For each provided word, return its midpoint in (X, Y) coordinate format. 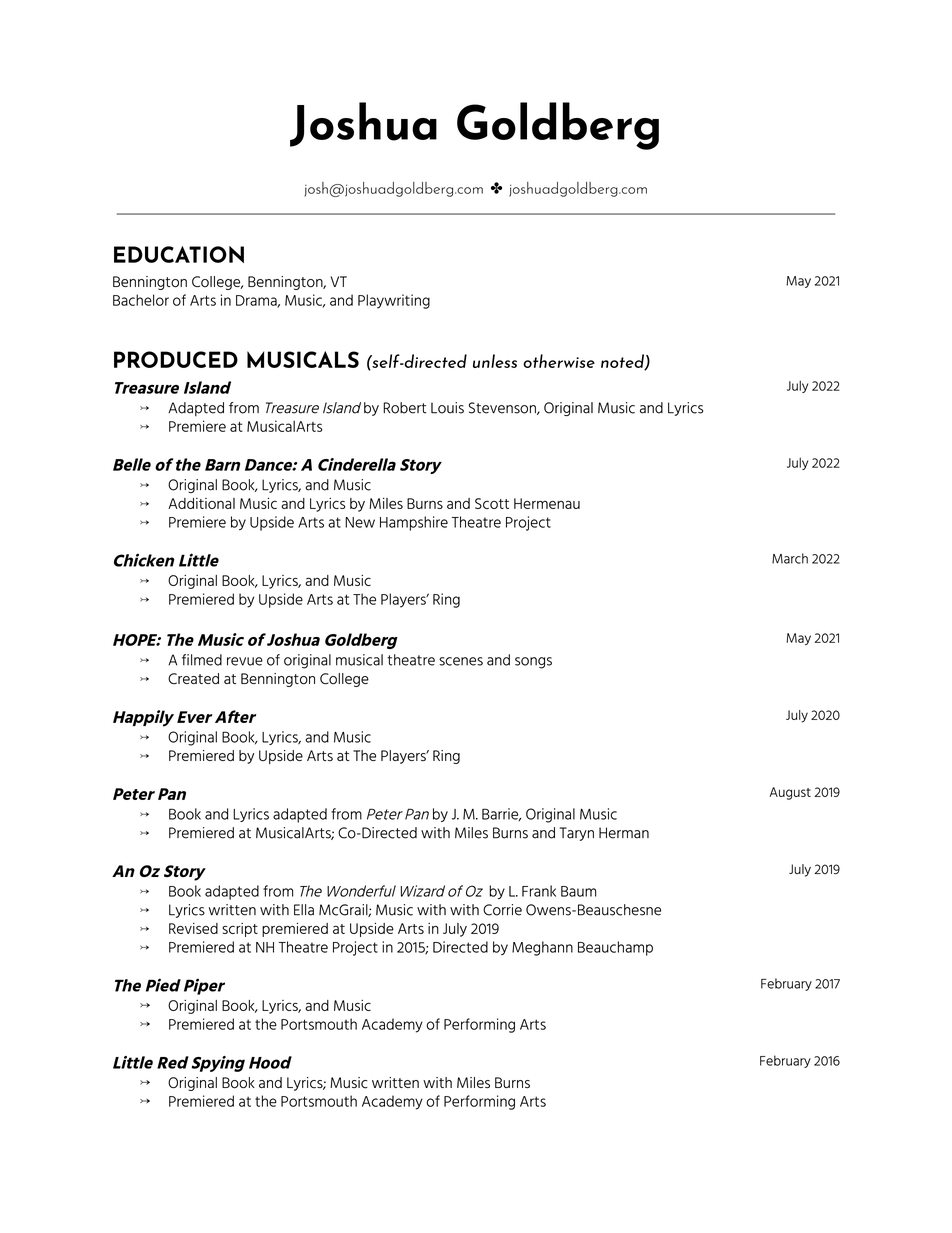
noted (623, 362)
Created (193, 678)
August (790, 793)
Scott (492, 503)
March (790, 558)
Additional (201, 503)
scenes (461, 661)
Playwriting (394, 301)
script (240, 930)
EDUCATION (179, 254)
